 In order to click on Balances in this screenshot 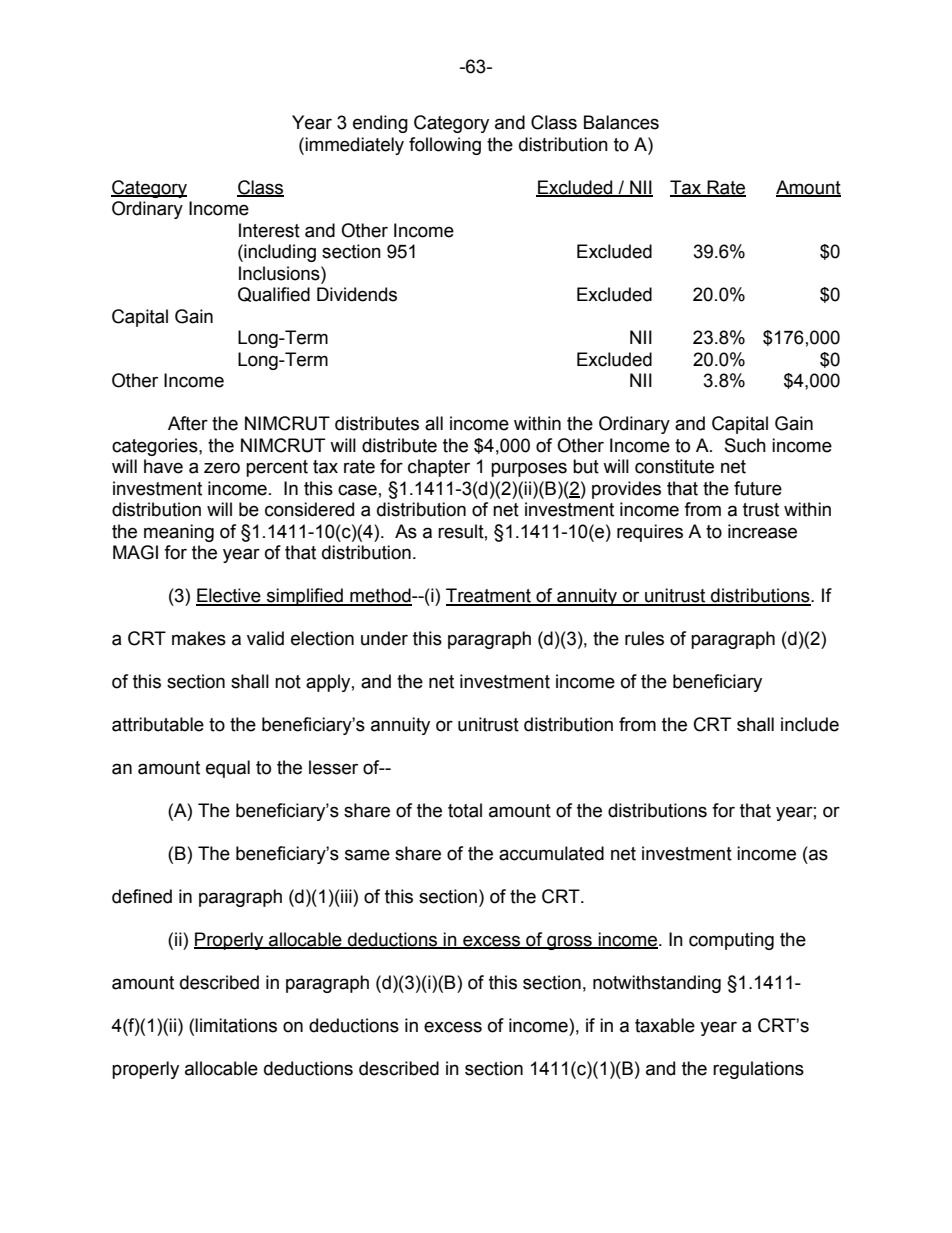, I will do `click(621, 122)`.
